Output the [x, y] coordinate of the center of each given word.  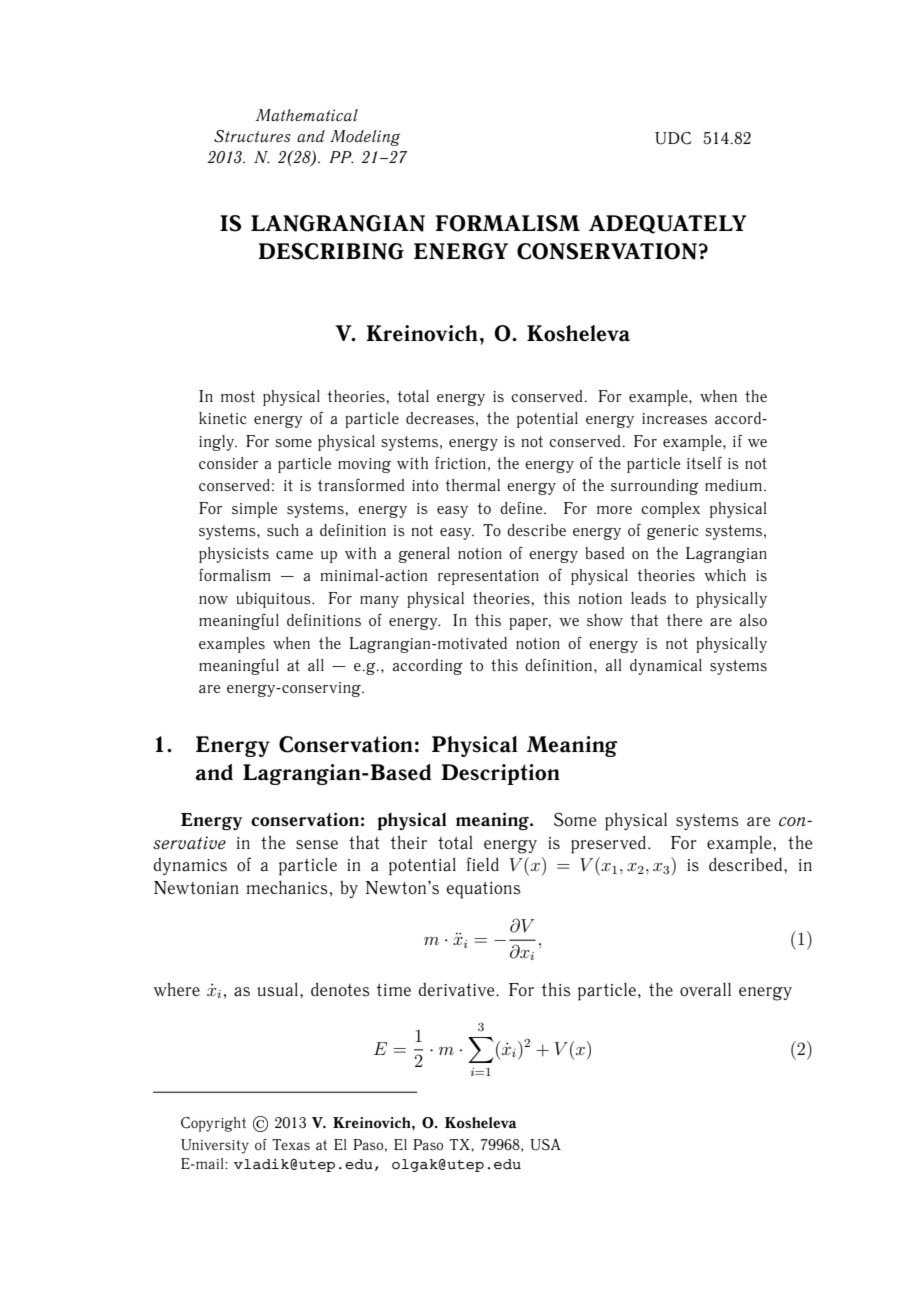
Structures [252, 136]
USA [545, 1144]
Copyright [213, 1124]
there [684, 620]
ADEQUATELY [667, 224]
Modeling [365, 138]
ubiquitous [274, 600]
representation [488, 577]
